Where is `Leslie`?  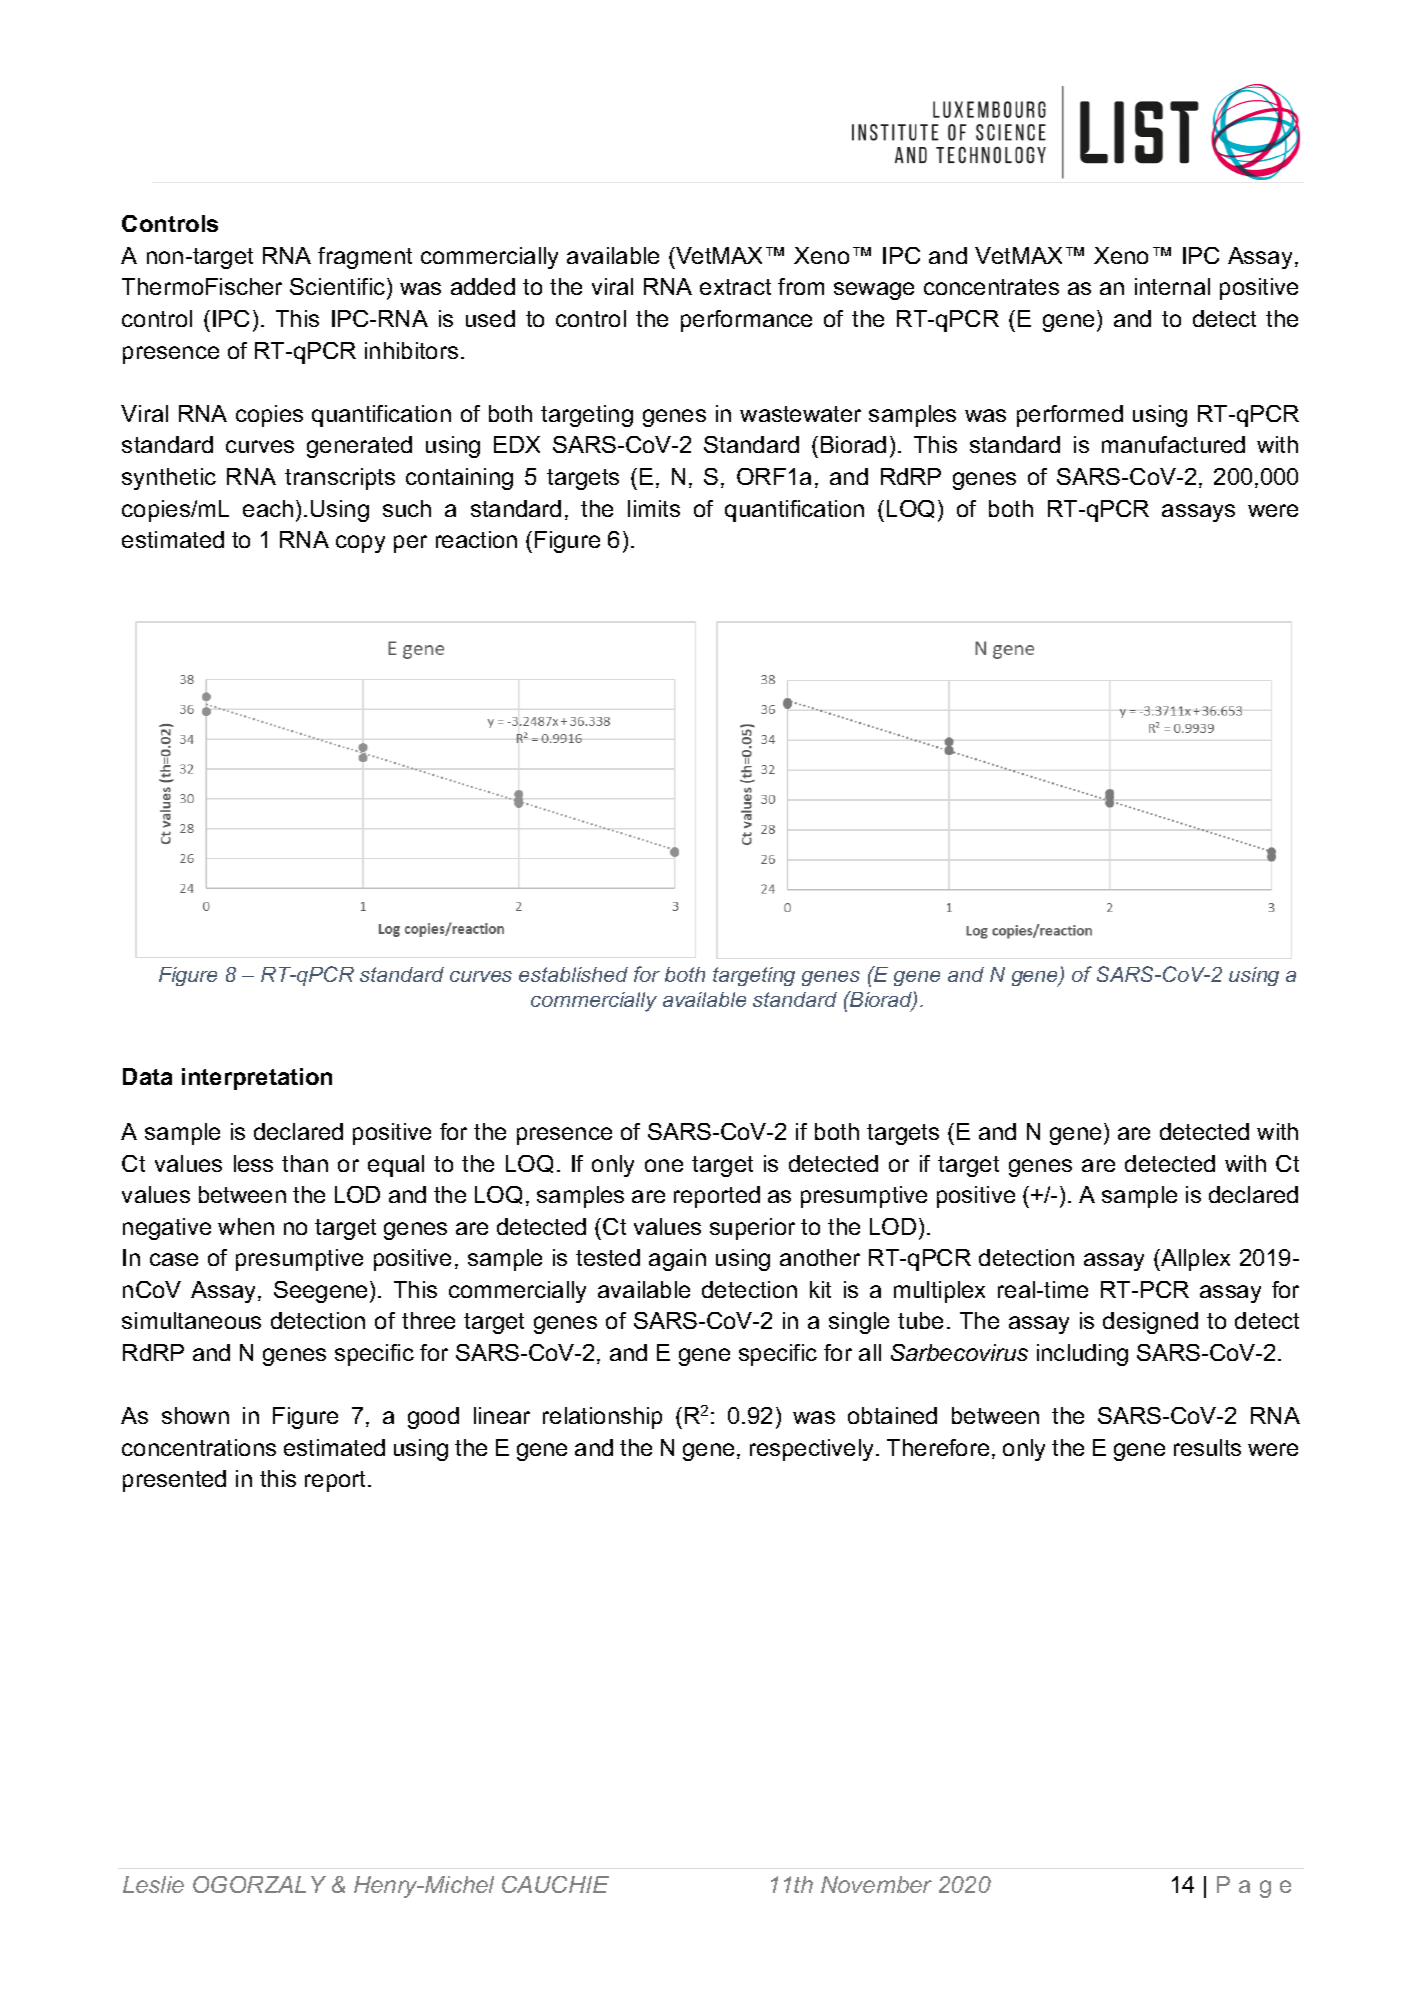
Leslie is located at coordinates (153, 1884).
